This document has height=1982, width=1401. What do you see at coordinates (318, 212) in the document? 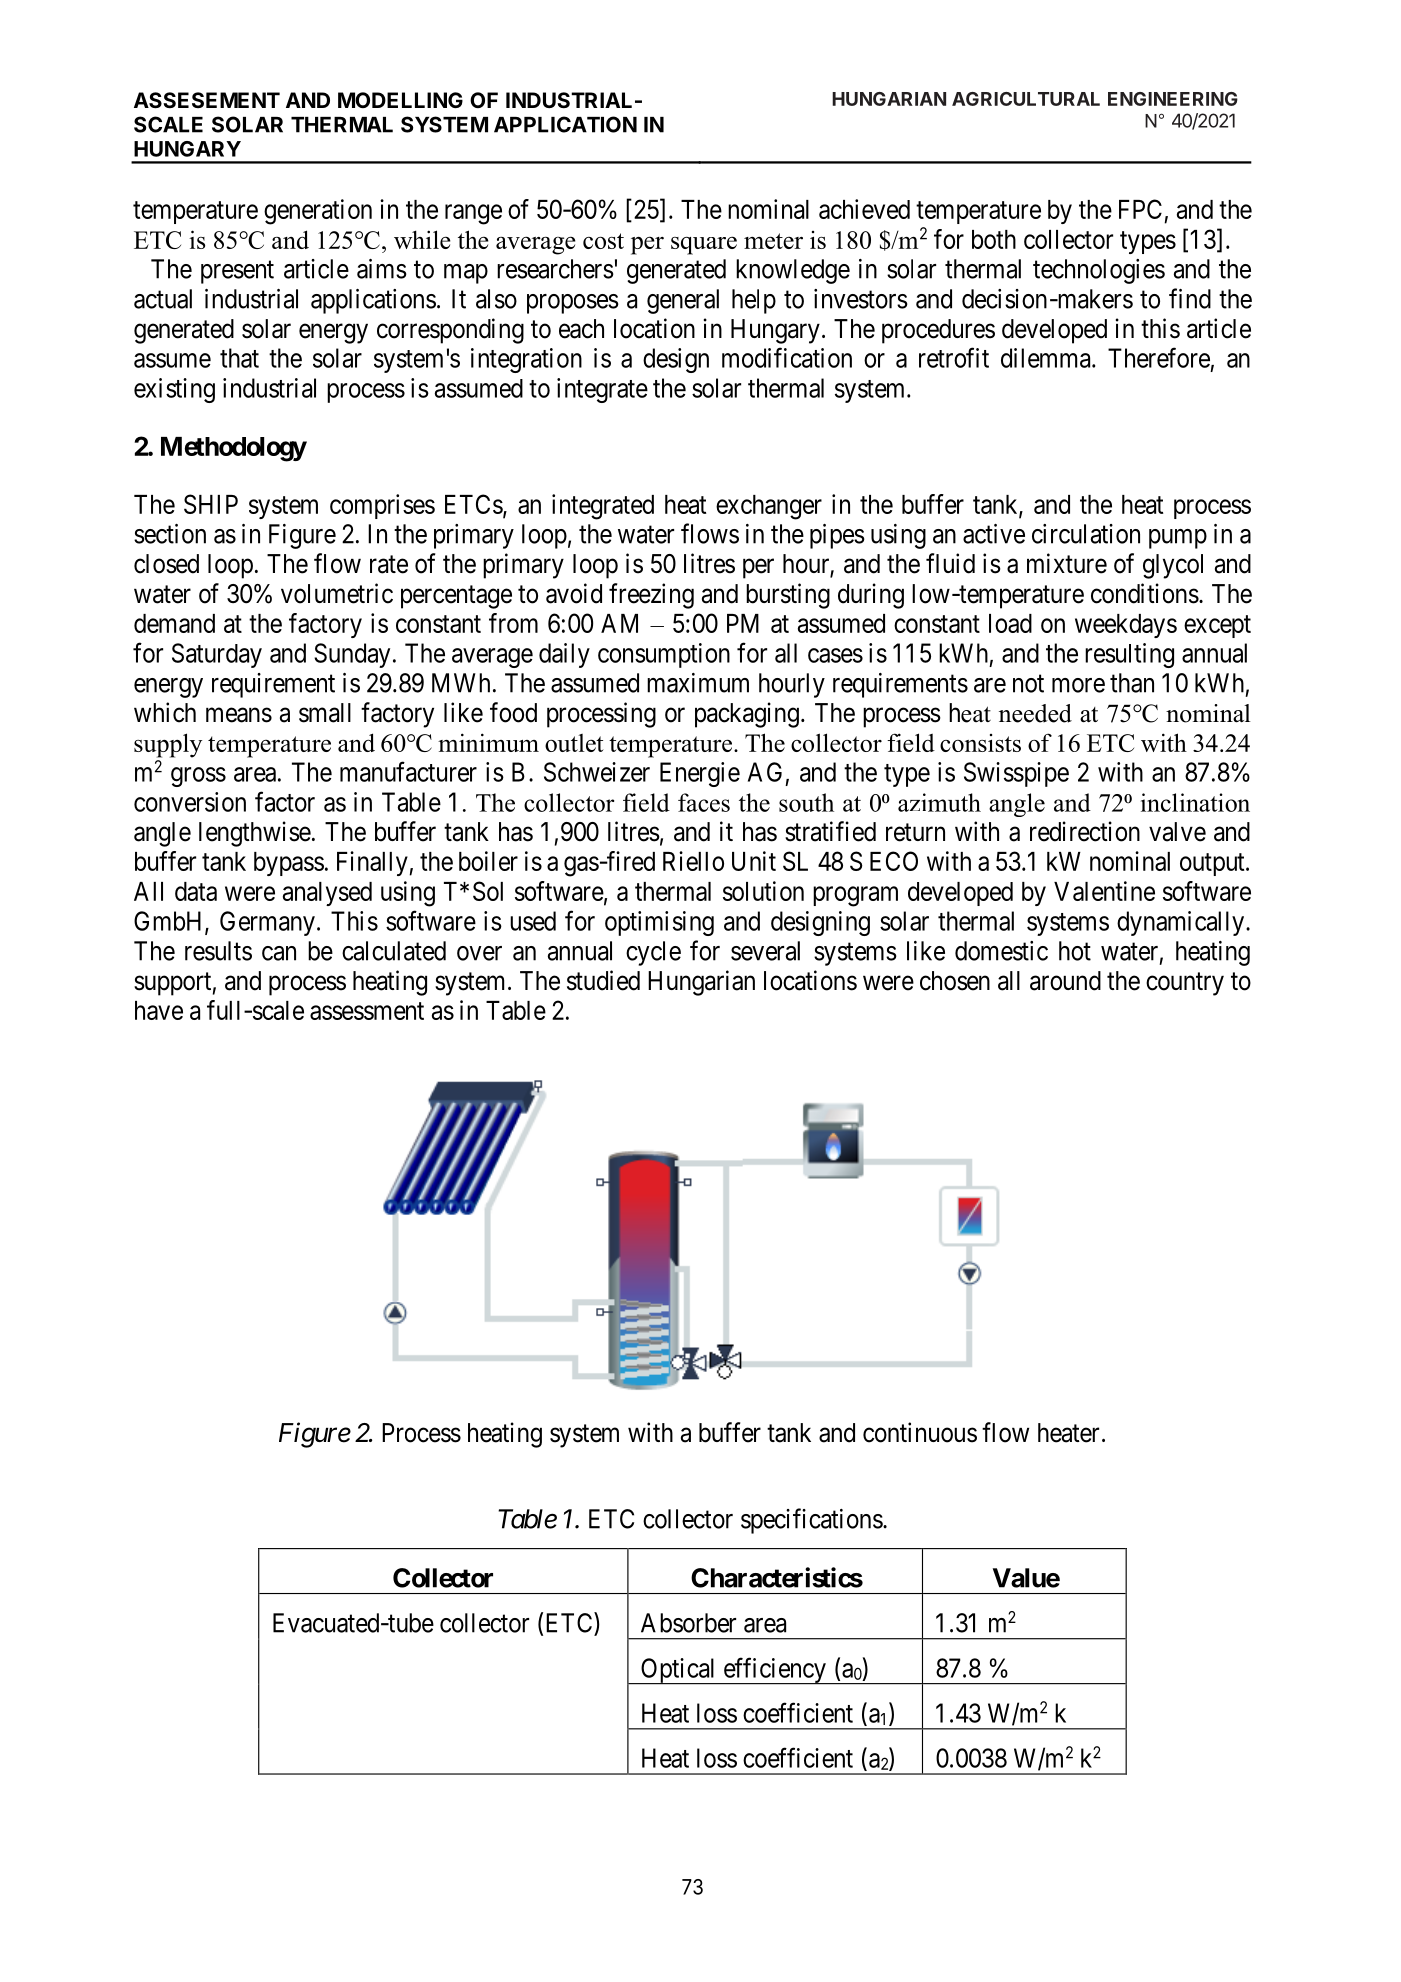
I see `generation` at bounding box center [318, 212].
